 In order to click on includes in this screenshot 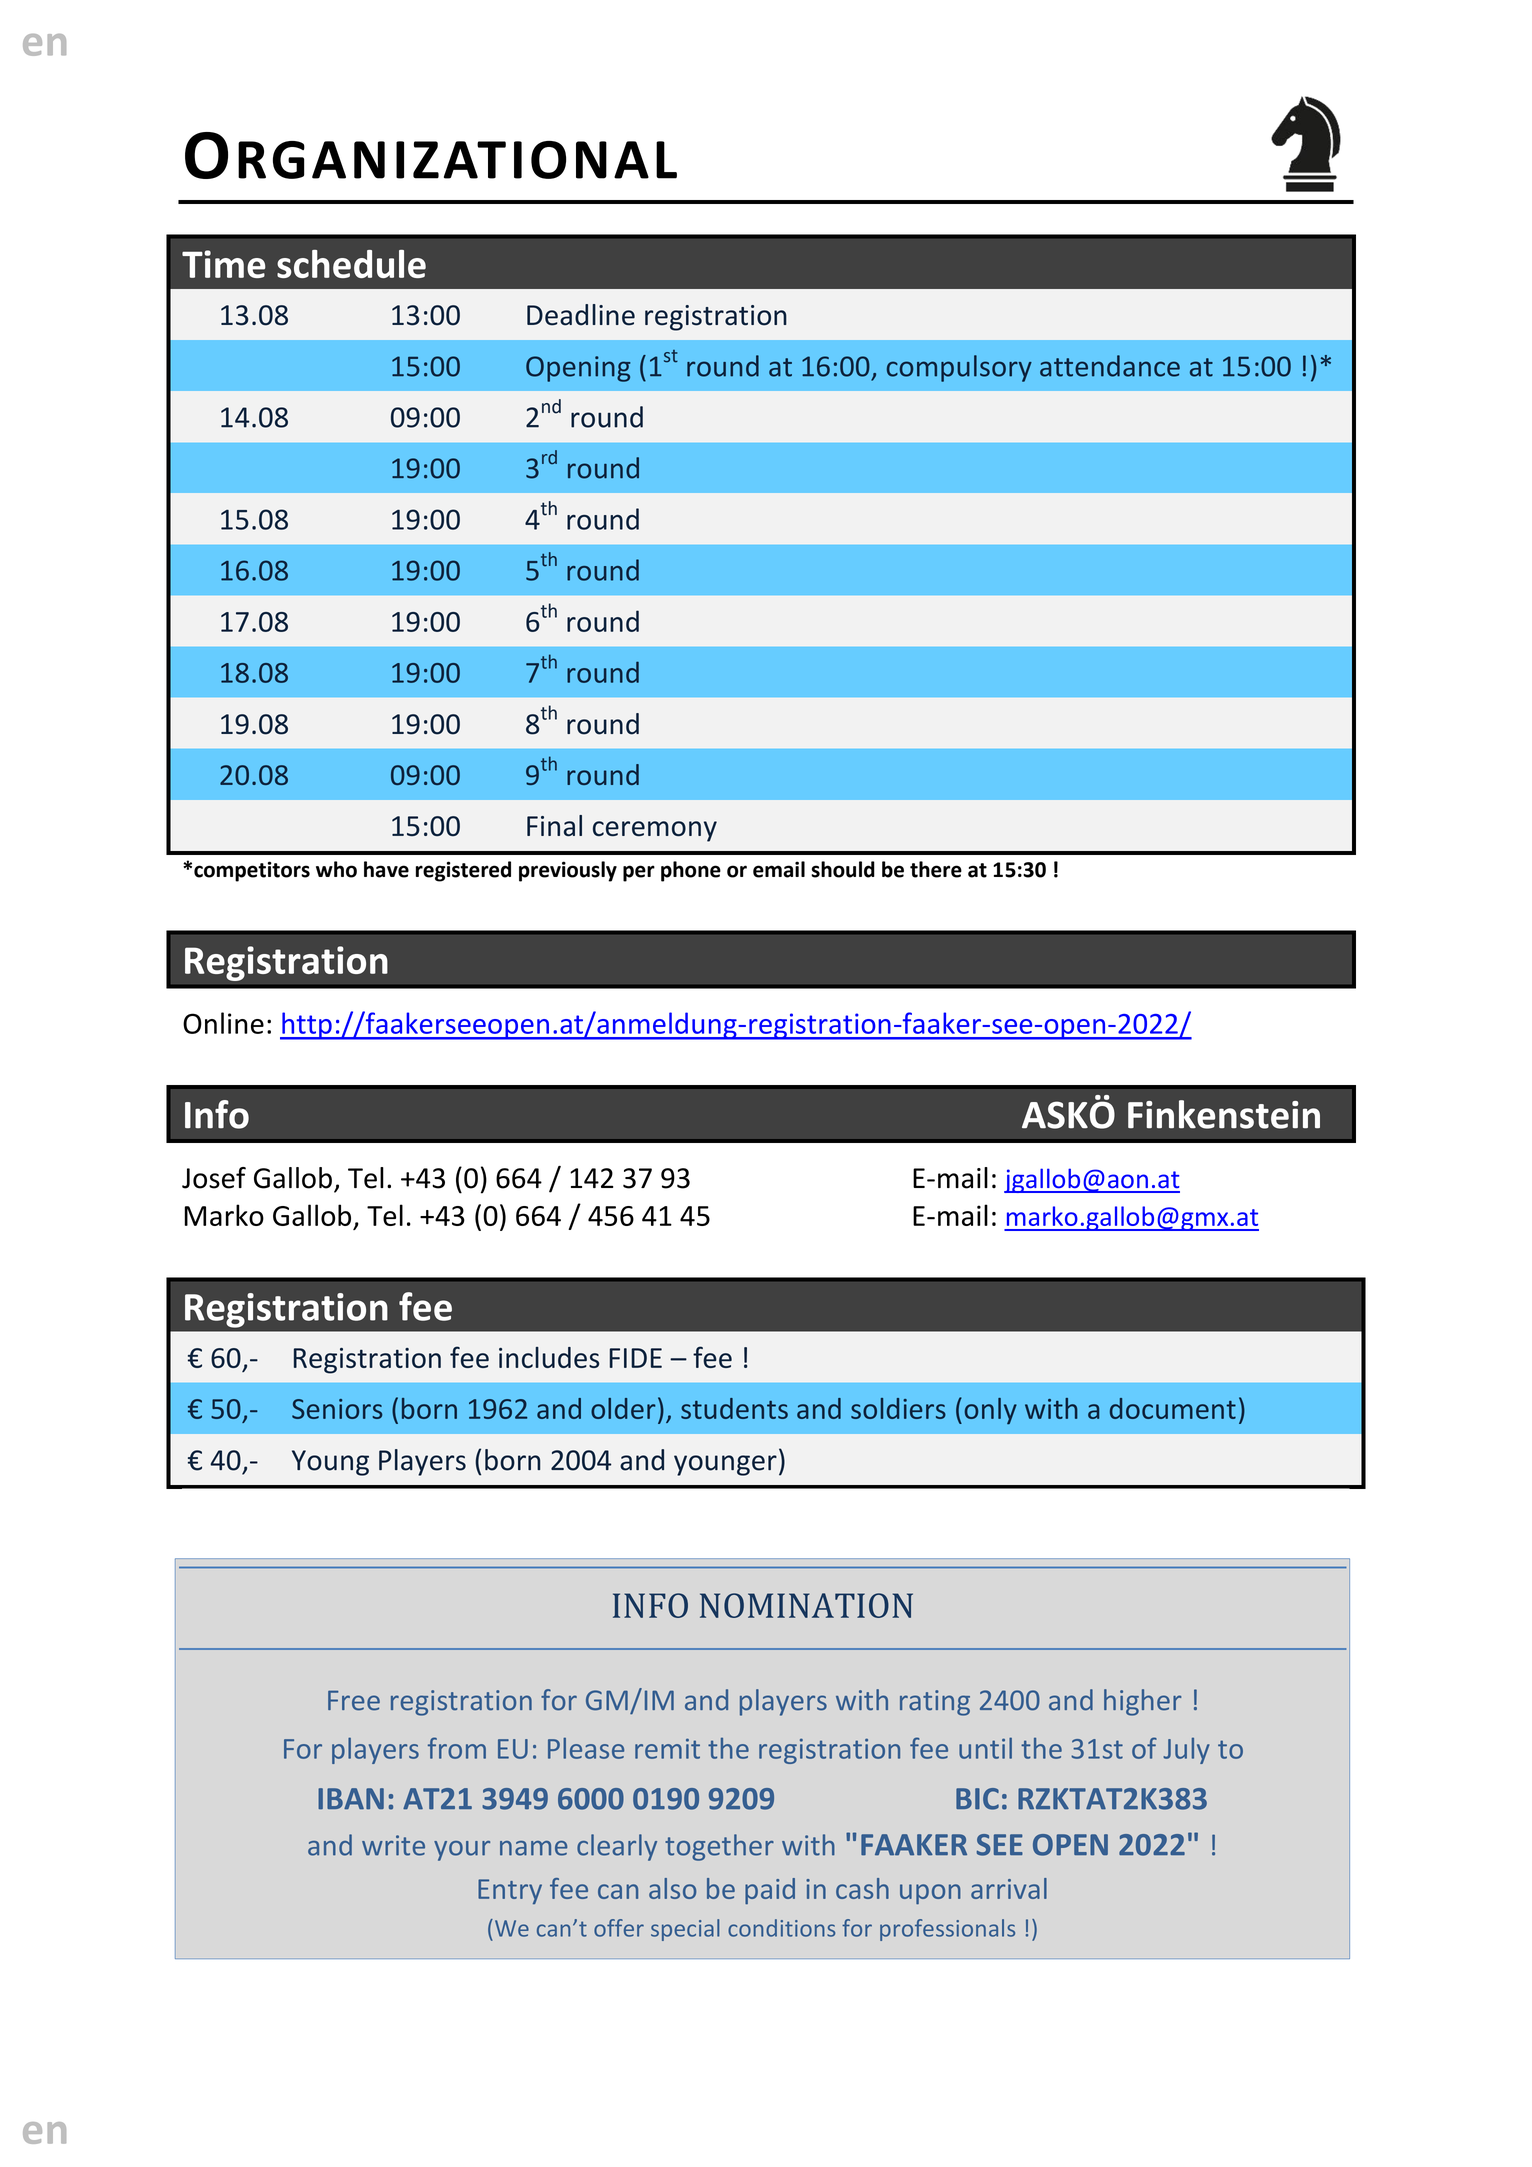, I will do `click(549, 1357)`.
